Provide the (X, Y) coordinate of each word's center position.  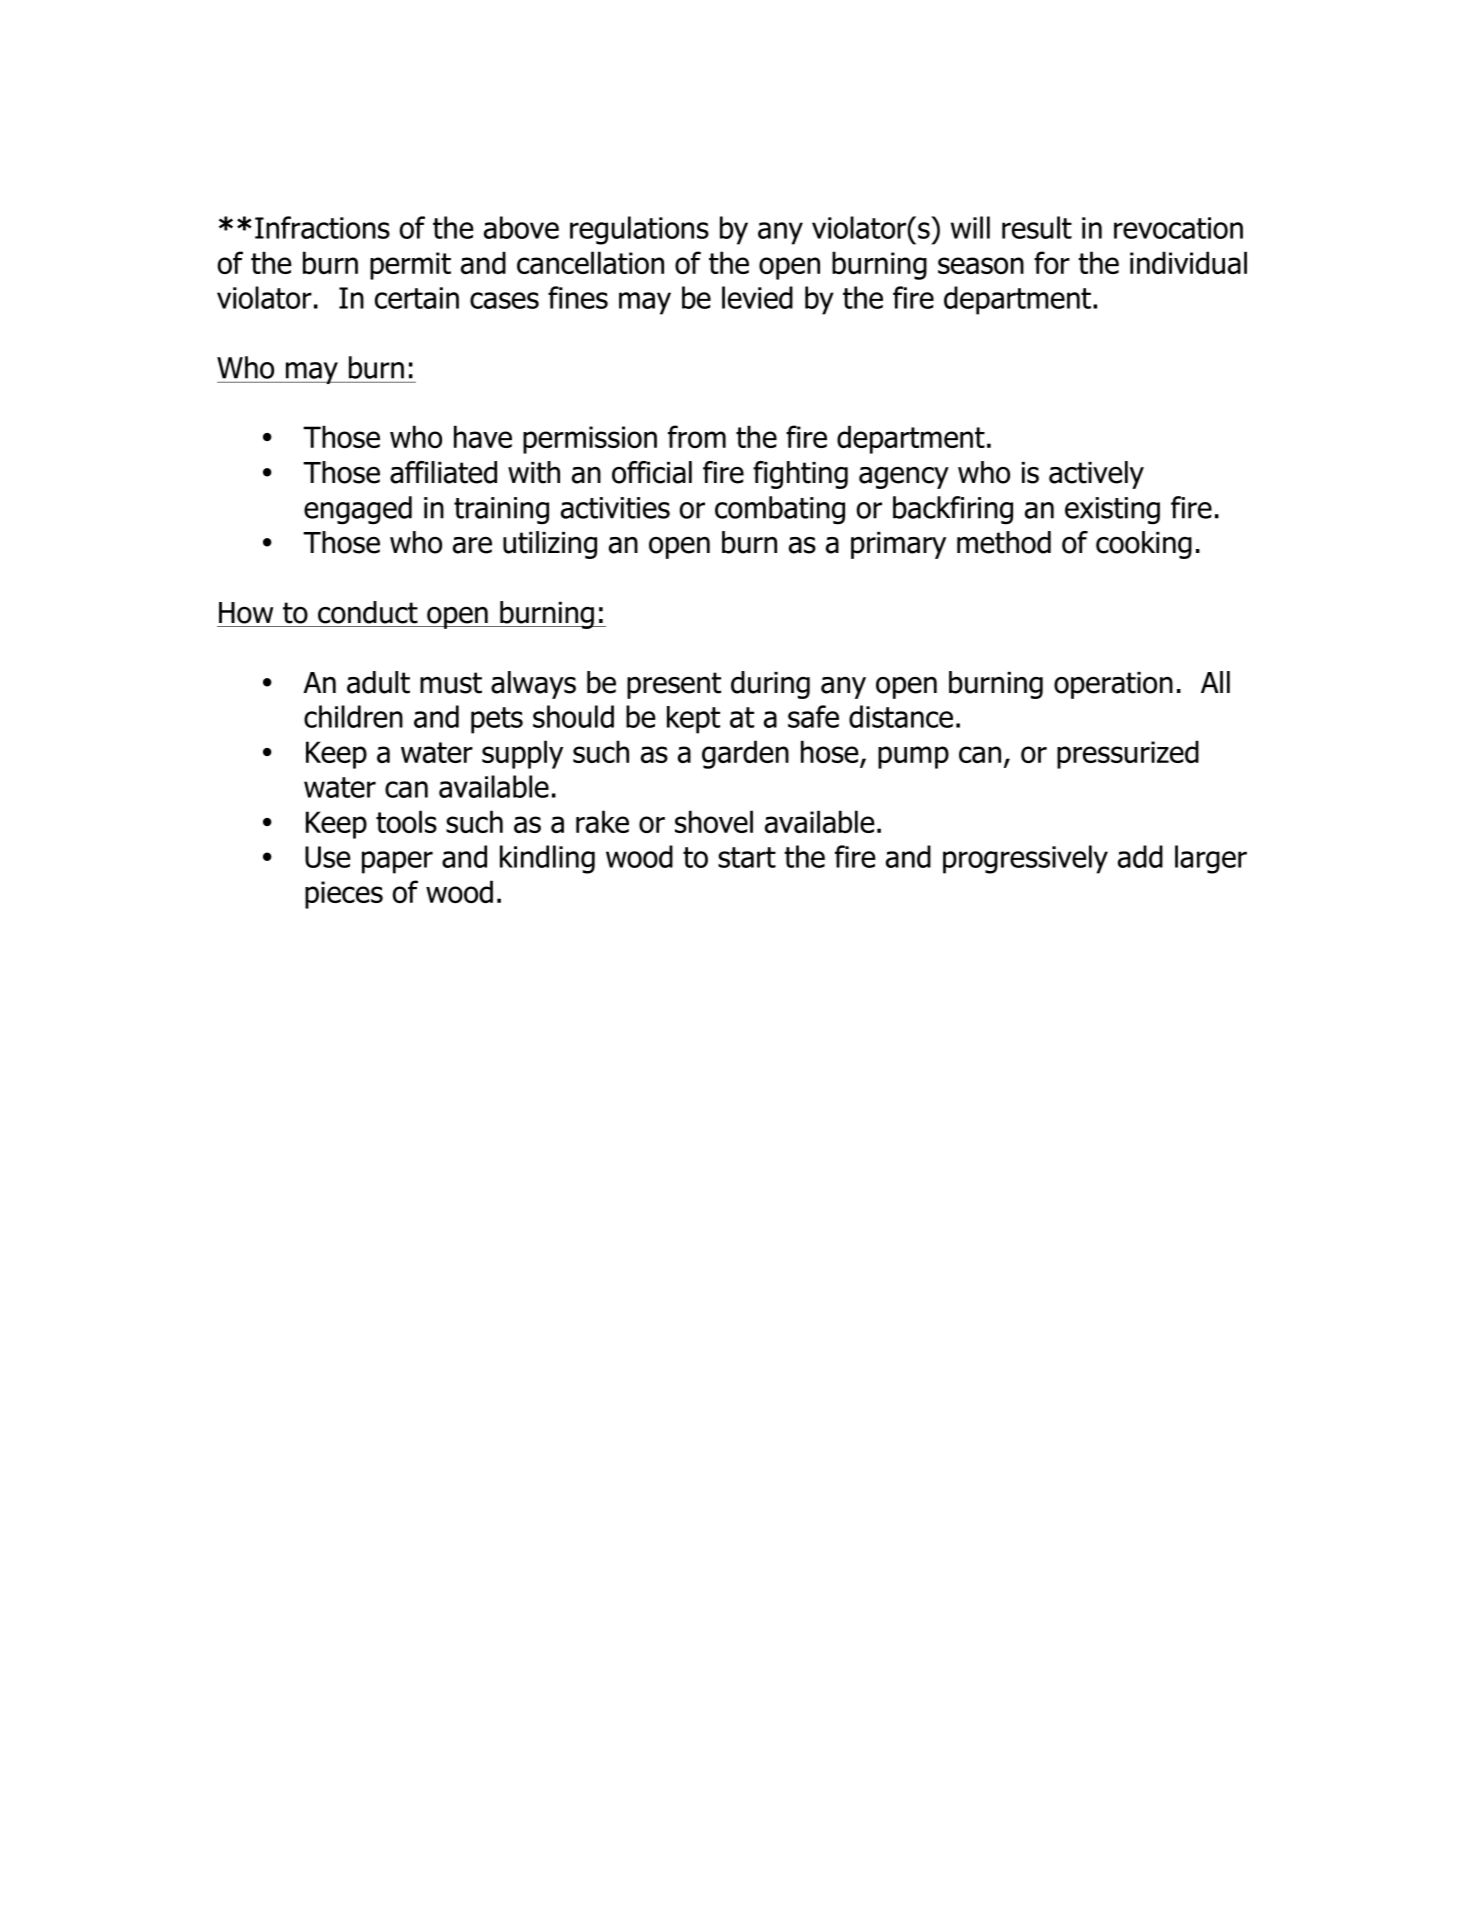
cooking (1144, 545)
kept (693, 720)
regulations (639, 230)
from (697, 436)
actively (1096, 475)
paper (397, 862)
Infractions (322, 227)
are (472, 545)
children (353, 716)
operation (1113, 685)
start (747, 857)
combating (780, 510)
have (483, 436)
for (1052, 262)
